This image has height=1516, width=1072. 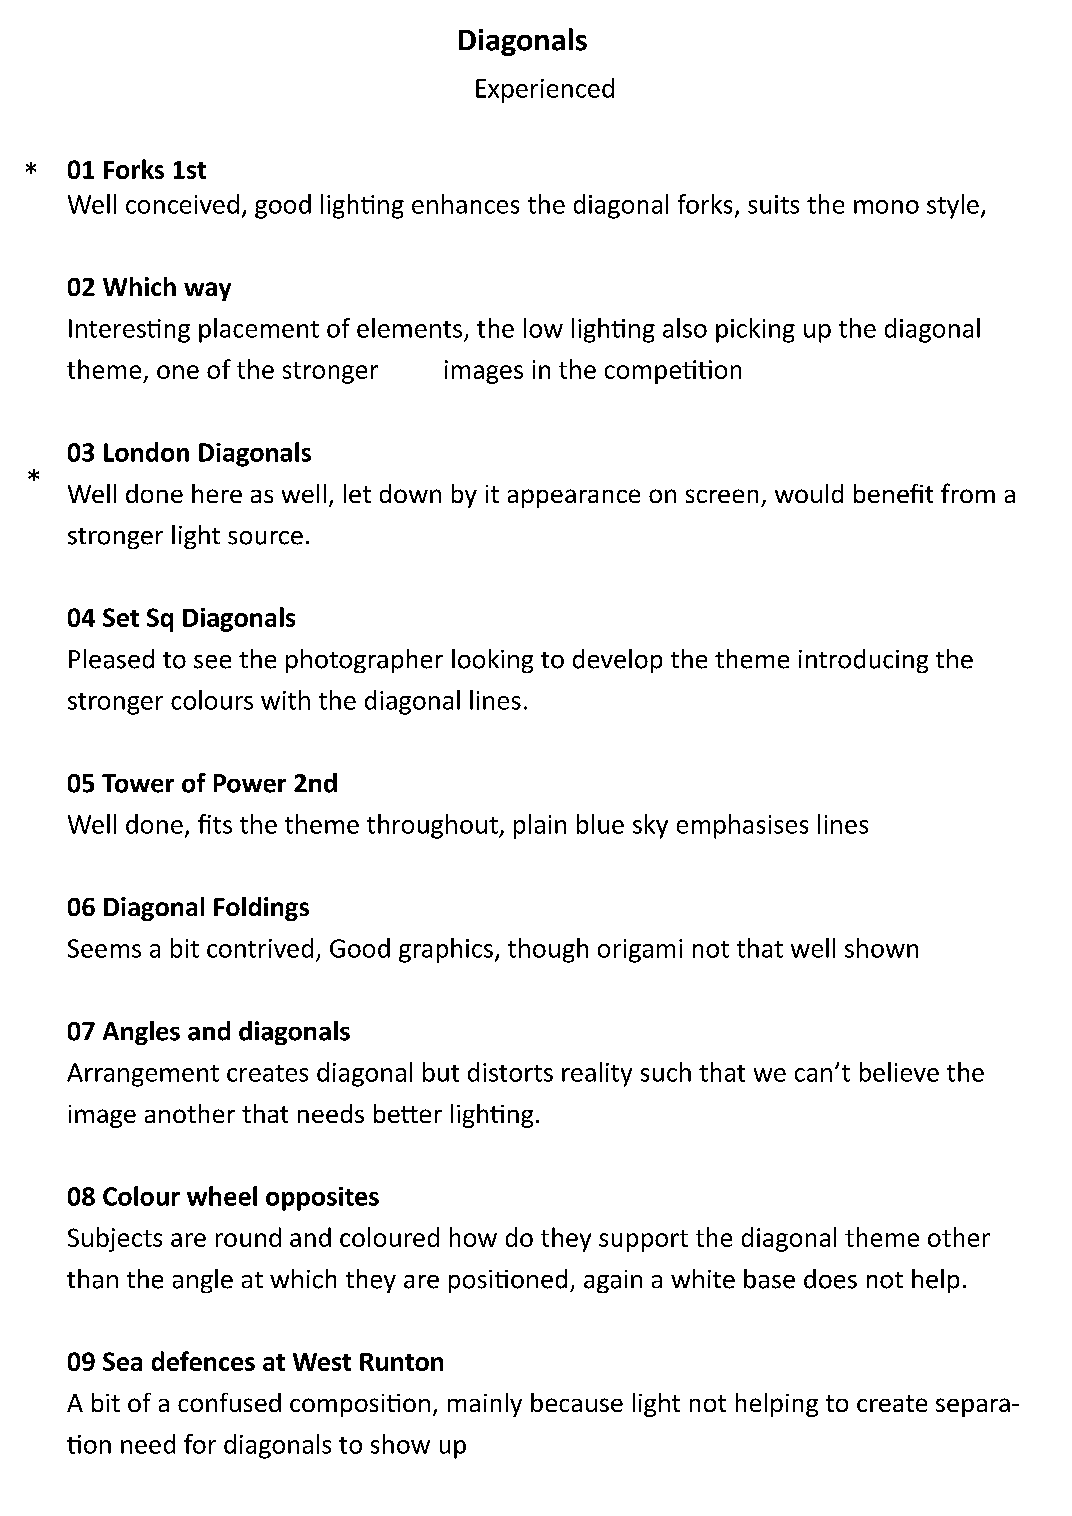 What do you see at coordinates (182, 204) in the image?
I see `conceived` at bounding box center [182, 204].
